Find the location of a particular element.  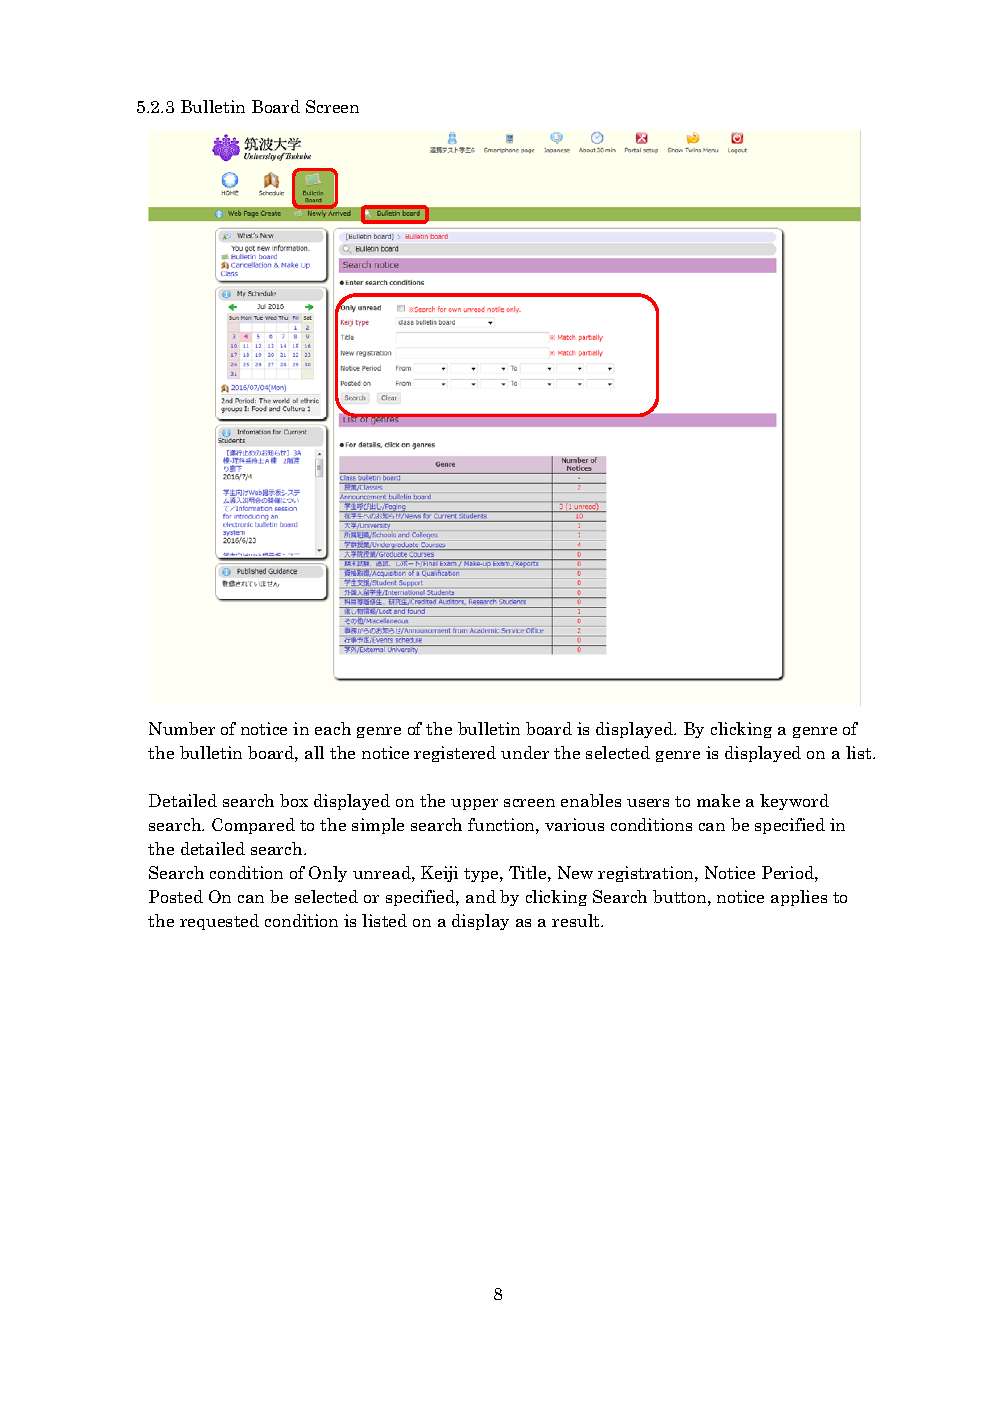

under is located at coordinates (525, 752).
